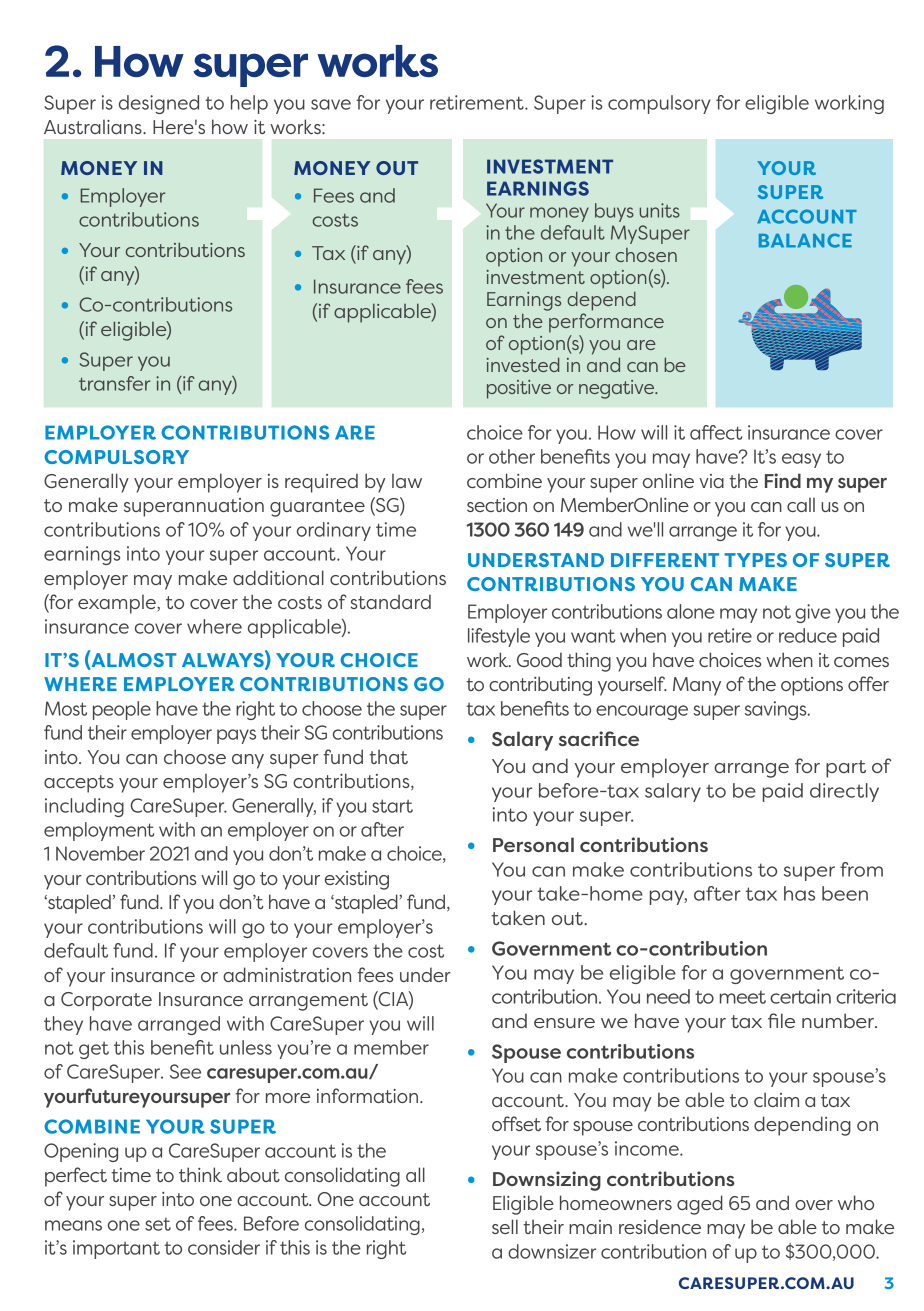 The height and width of the image is (1311, 924). Describe the element at coordinates (805, 240) in the image. I see `BALANCE` at that location.
